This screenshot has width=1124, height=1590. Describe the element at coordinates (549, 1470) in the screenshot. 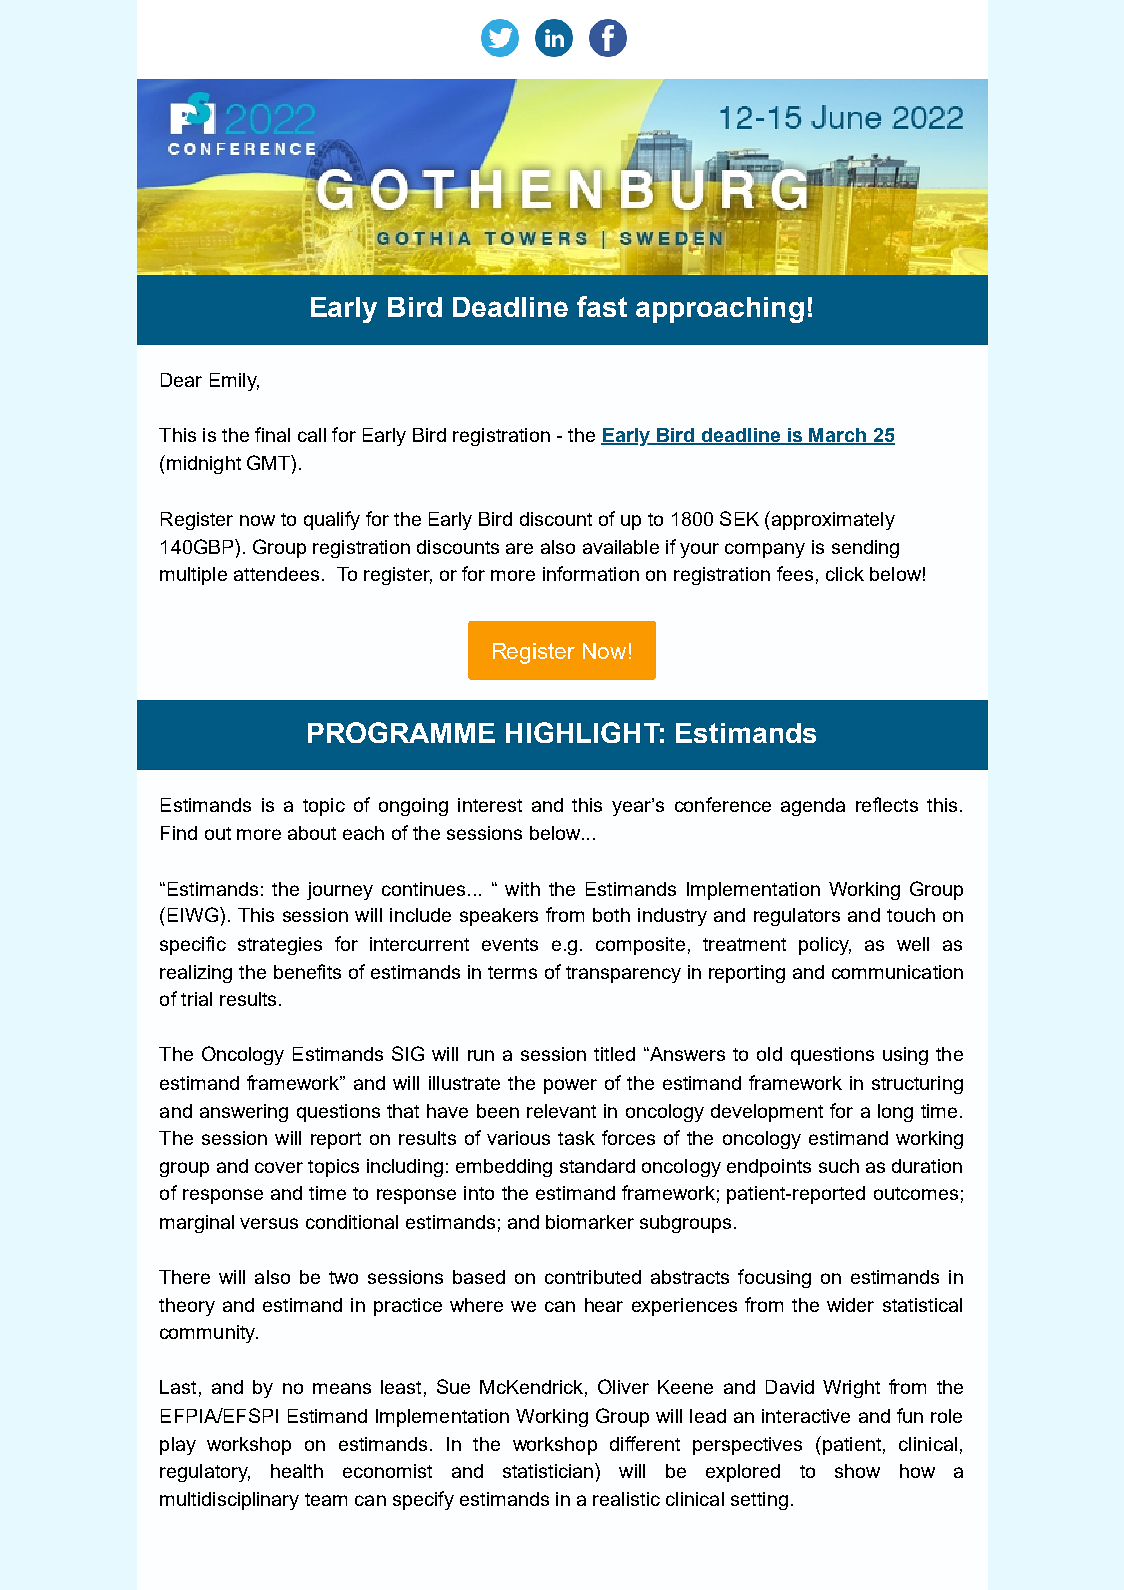

I see `statistician` at that location.
